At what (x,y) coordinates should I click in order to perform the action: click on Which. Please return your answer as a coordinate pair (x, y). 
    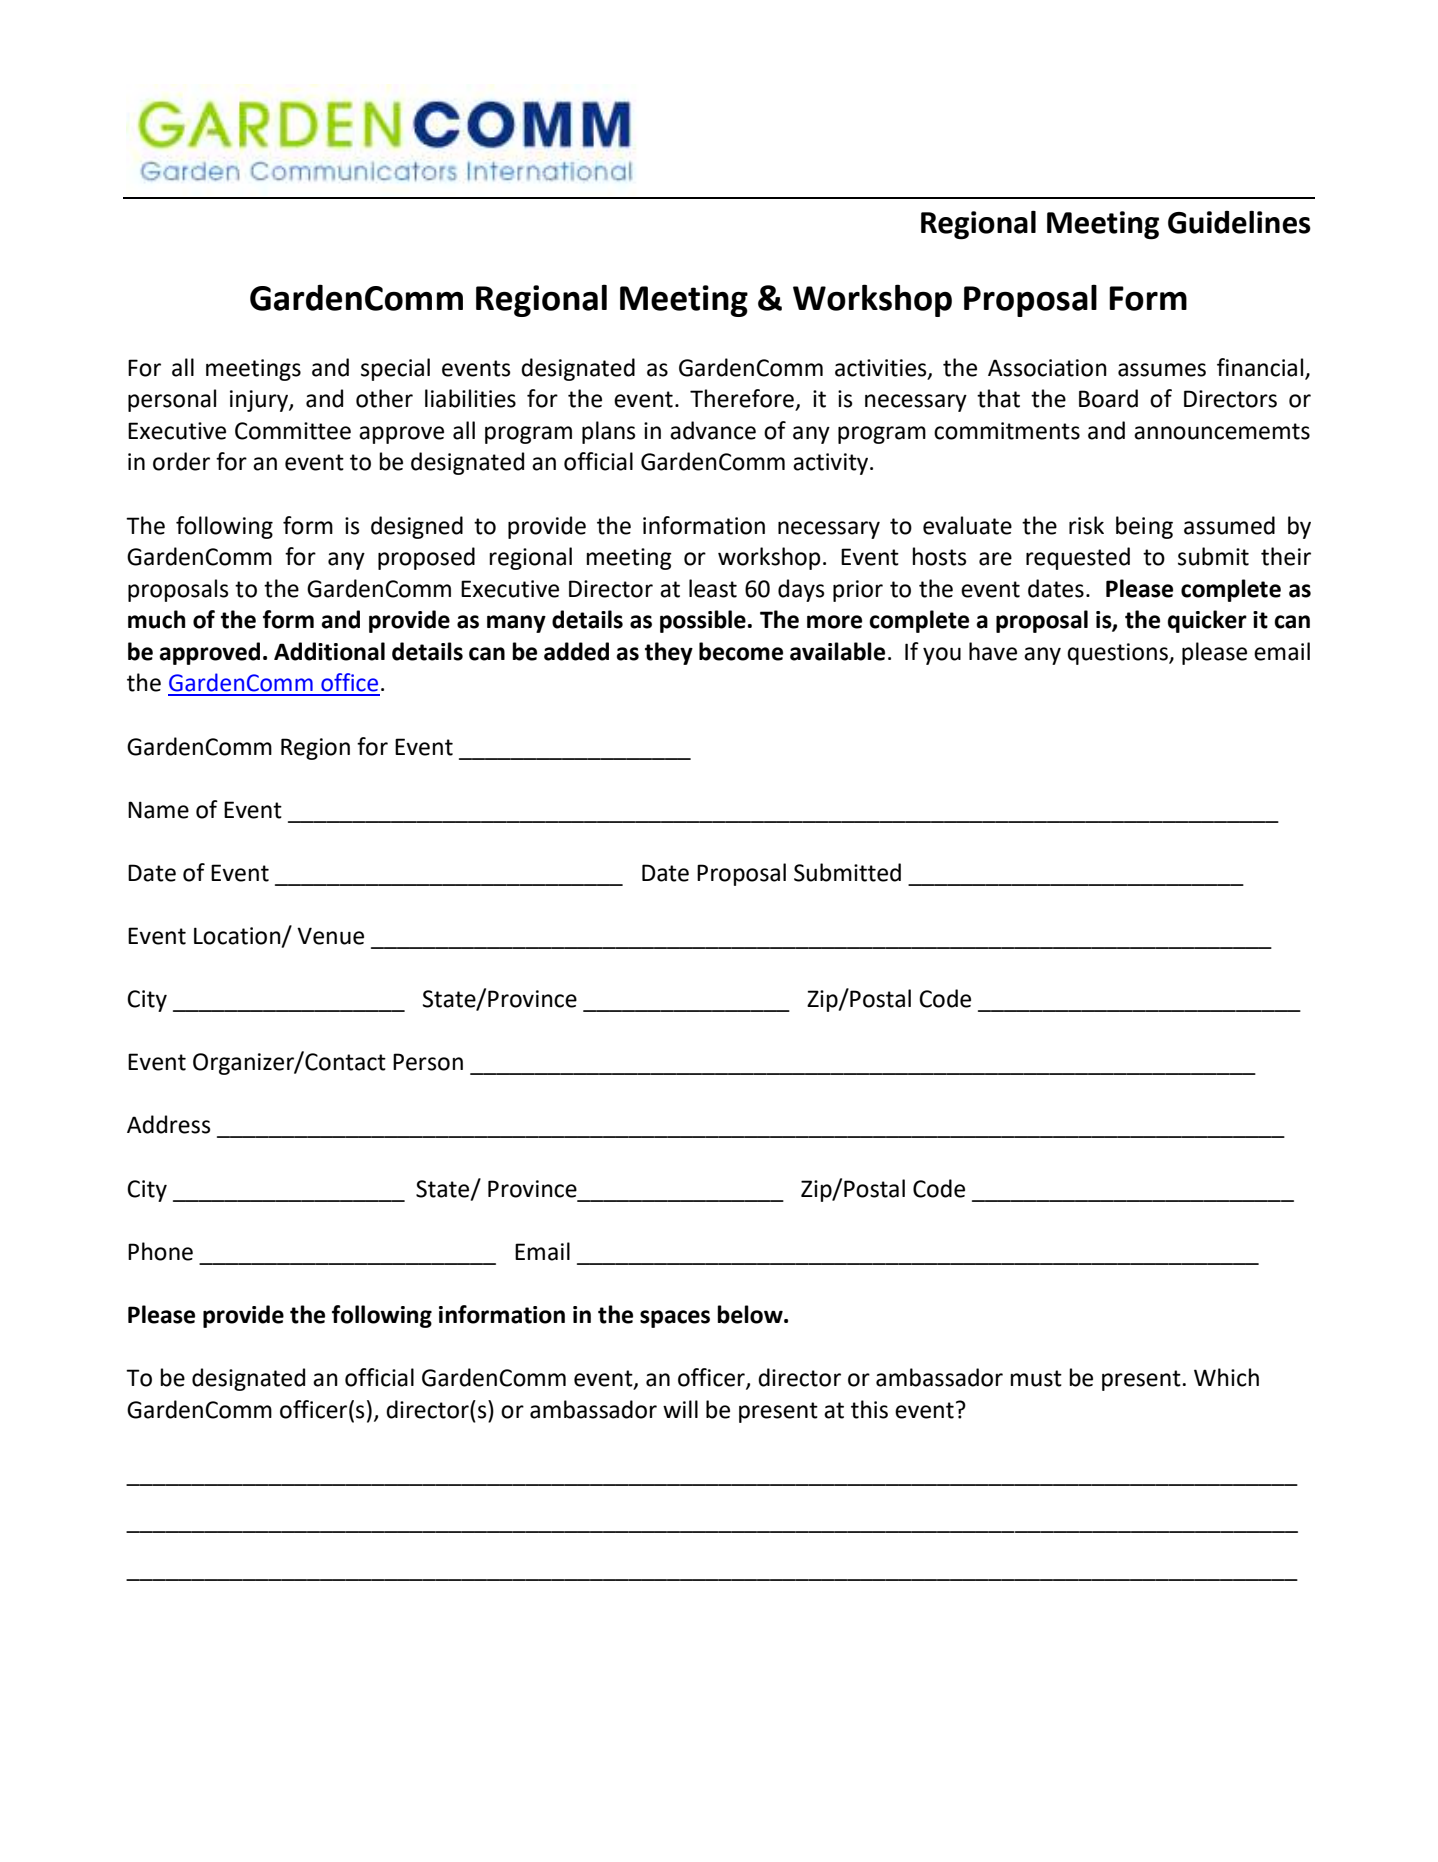
    Looking at the image, I should click on (1226, 1377).
